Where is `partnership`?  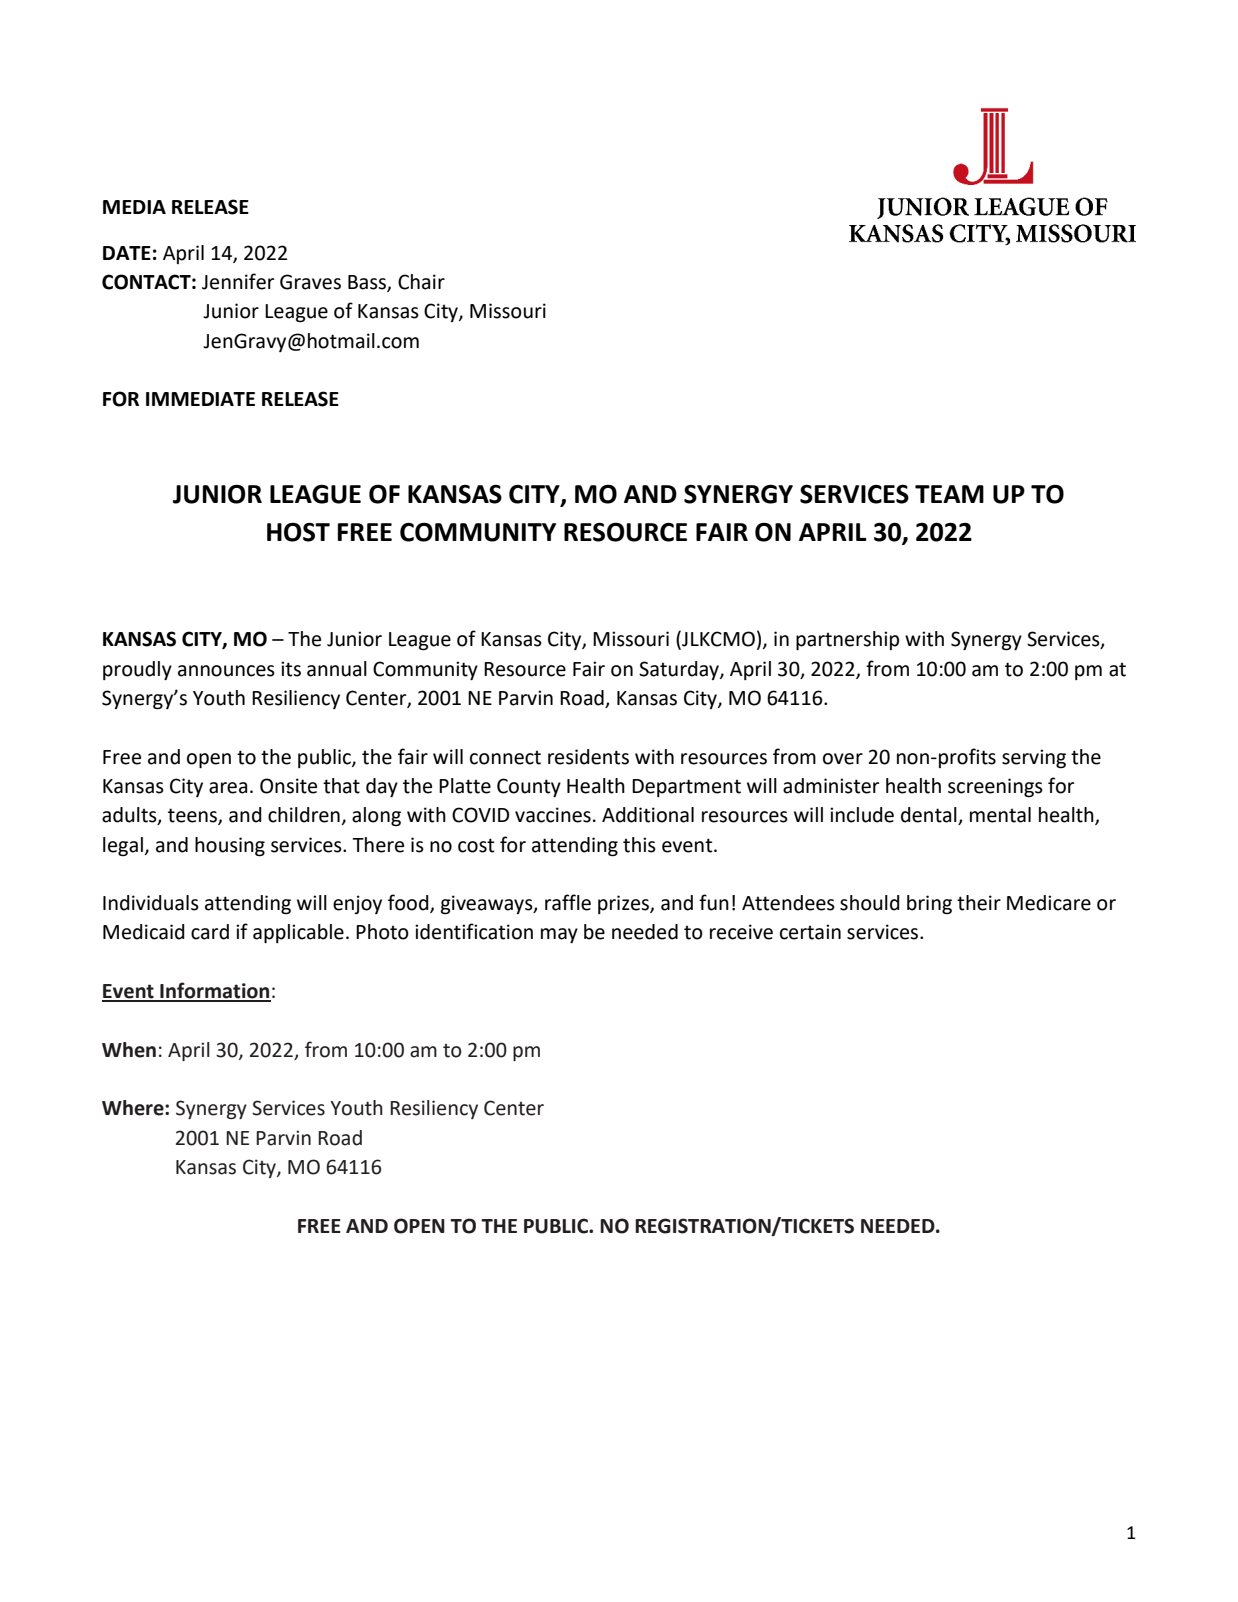
partnership is located at coordinates (847, 640).
